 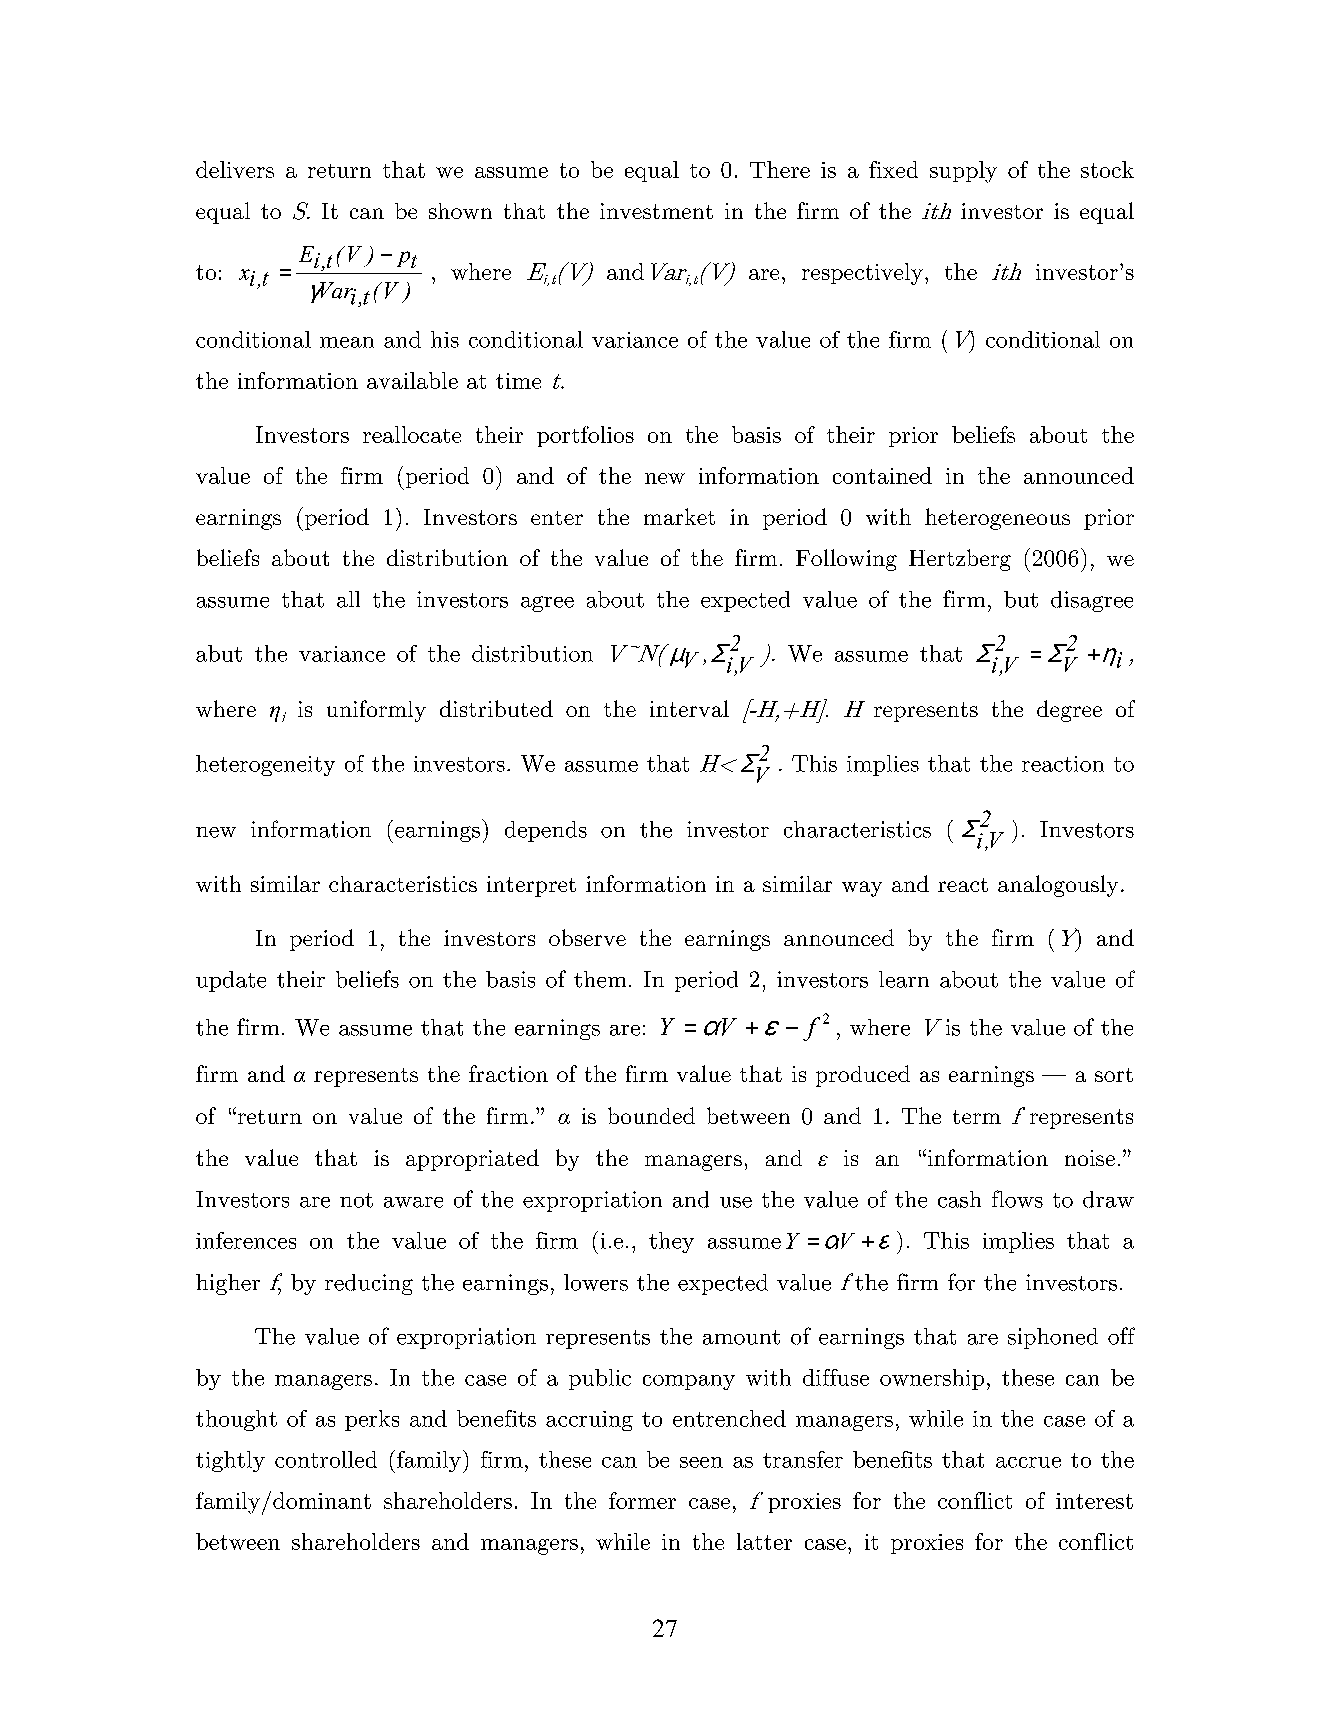 I want to click on controlled, so click(x=326, y=1459).
